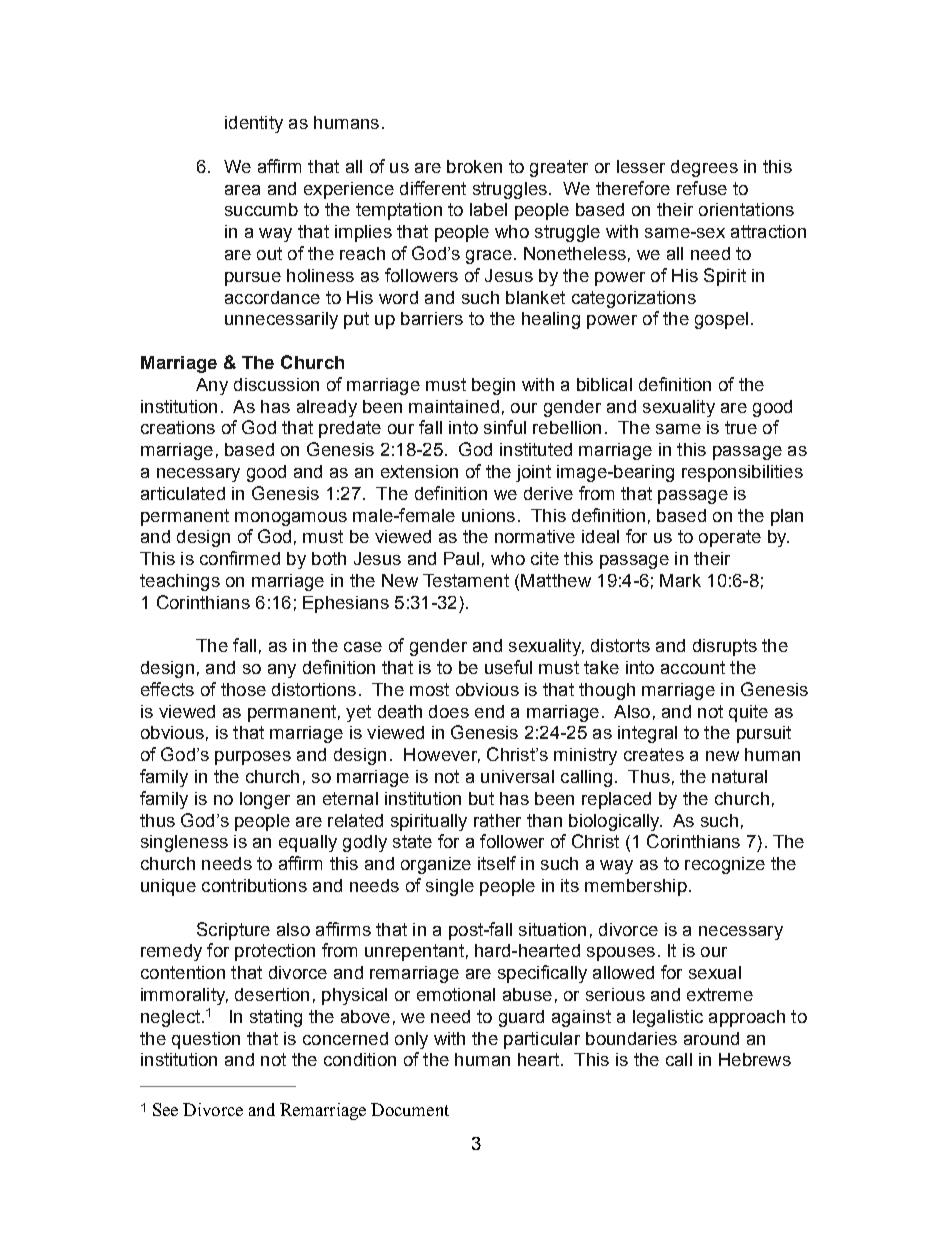  Describe the element at coordinates (474, 166) in the screenshot. I see `broken` at that location.
